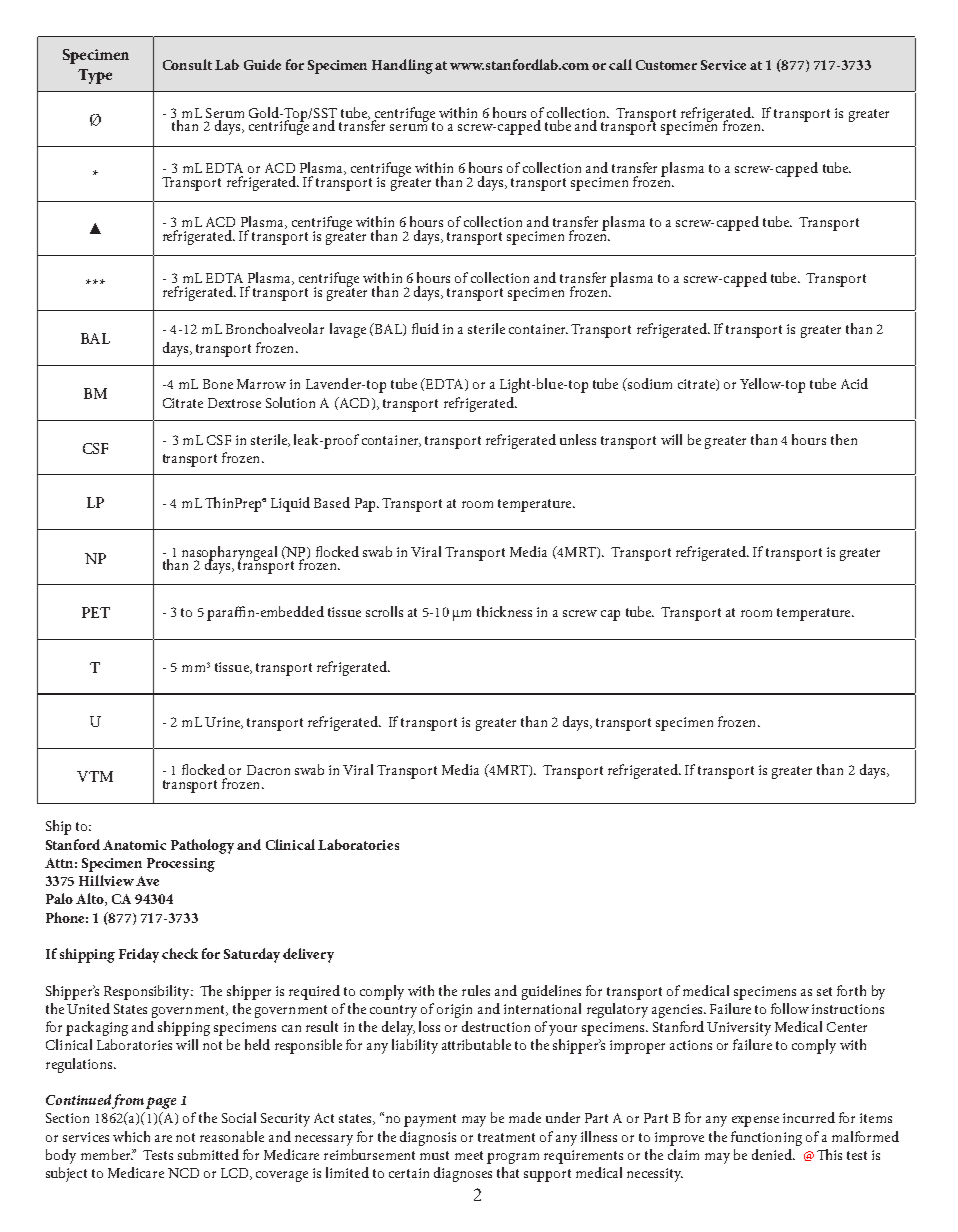 This screenshot has width=958, height=1232. Describe the element at coordinates (131, 1136) in the screenshot. I see `which` at that location.
